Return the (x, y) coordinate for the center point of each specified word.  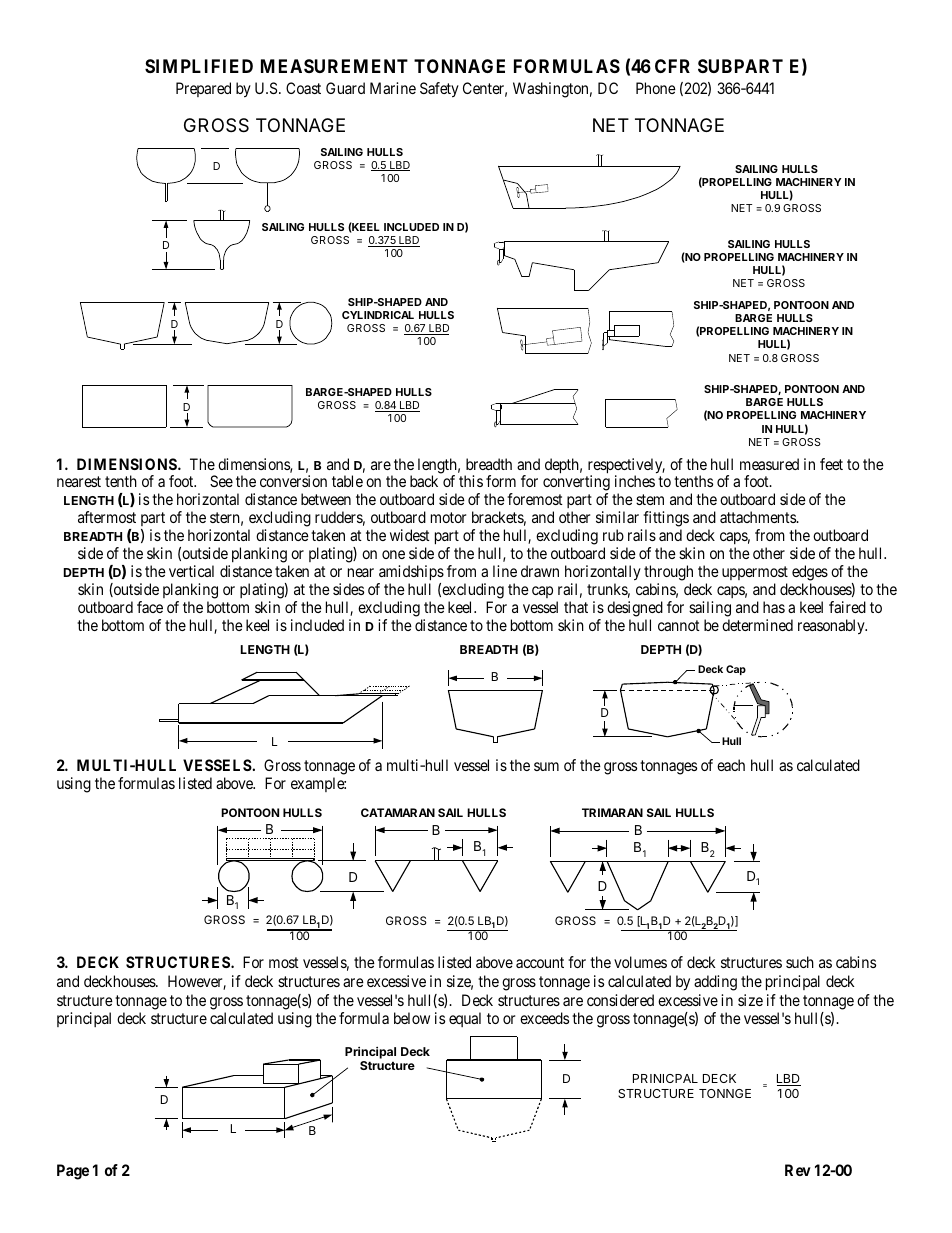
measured (769, 464)
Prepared (203, 89)
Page (73, 1172)
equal (465, 1019)
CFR (672, 66)
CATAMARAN (398, 812)
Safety (439, 90)
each (731, 765)
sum (546, 766)
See (221, 481)
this (471, 481)
